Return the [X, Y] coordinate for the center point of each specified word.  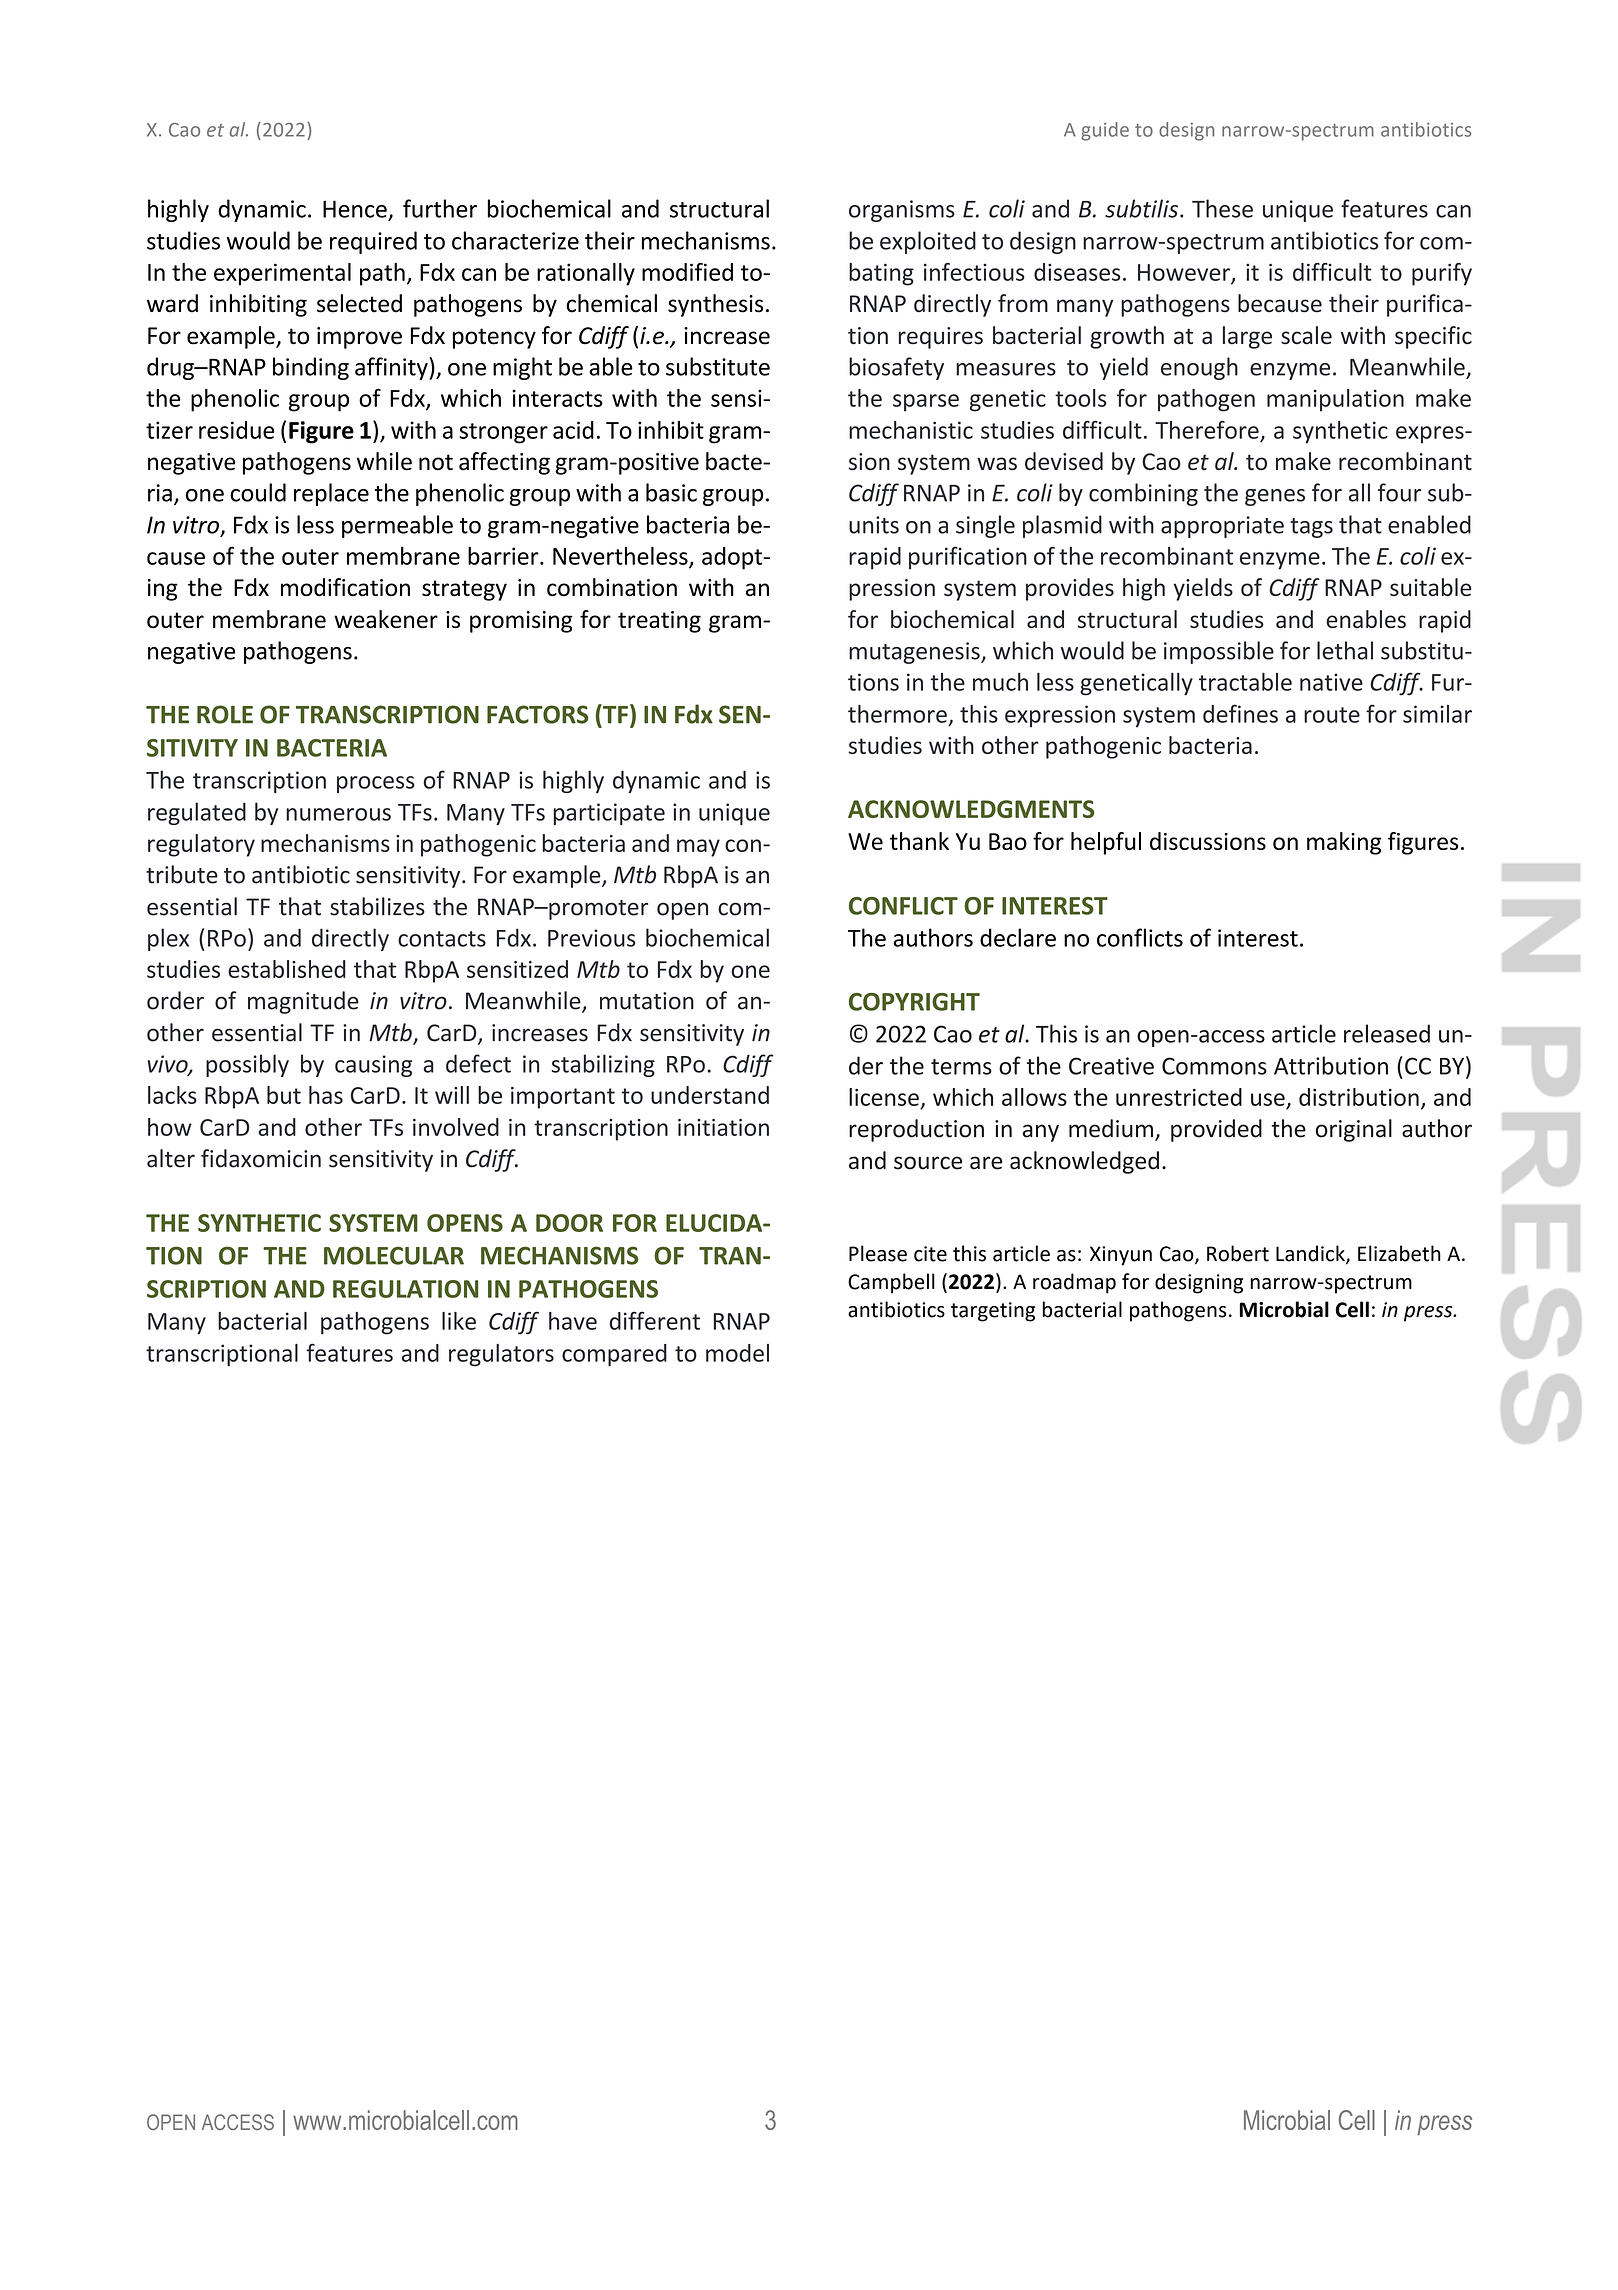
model [737, 1353]
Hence [355, 209]
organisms [902, 211]
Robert [1238, 1253]
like [459, 1321]
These [1222, 208]
